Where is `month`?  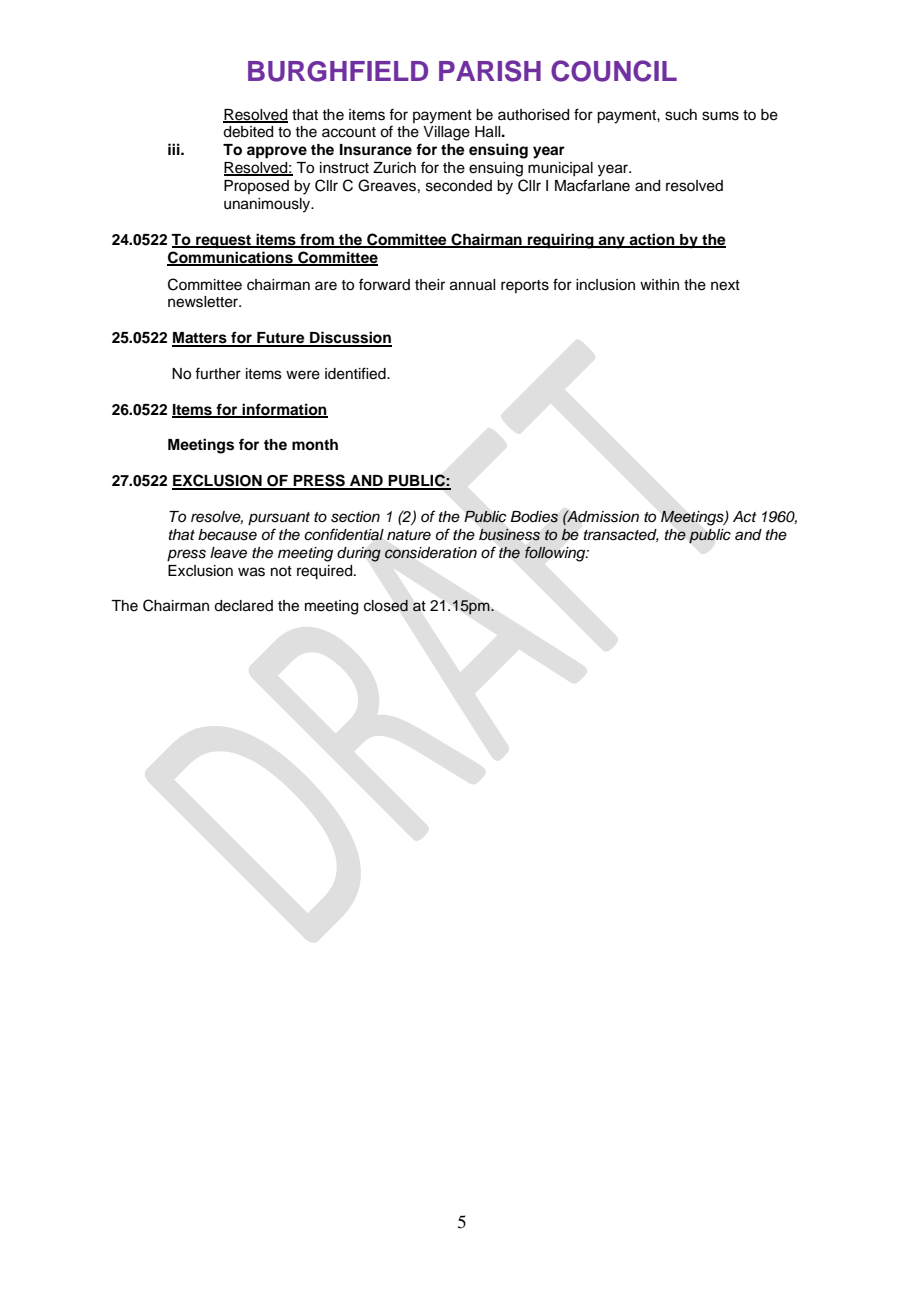 month is located at coordinates (315, 444).
